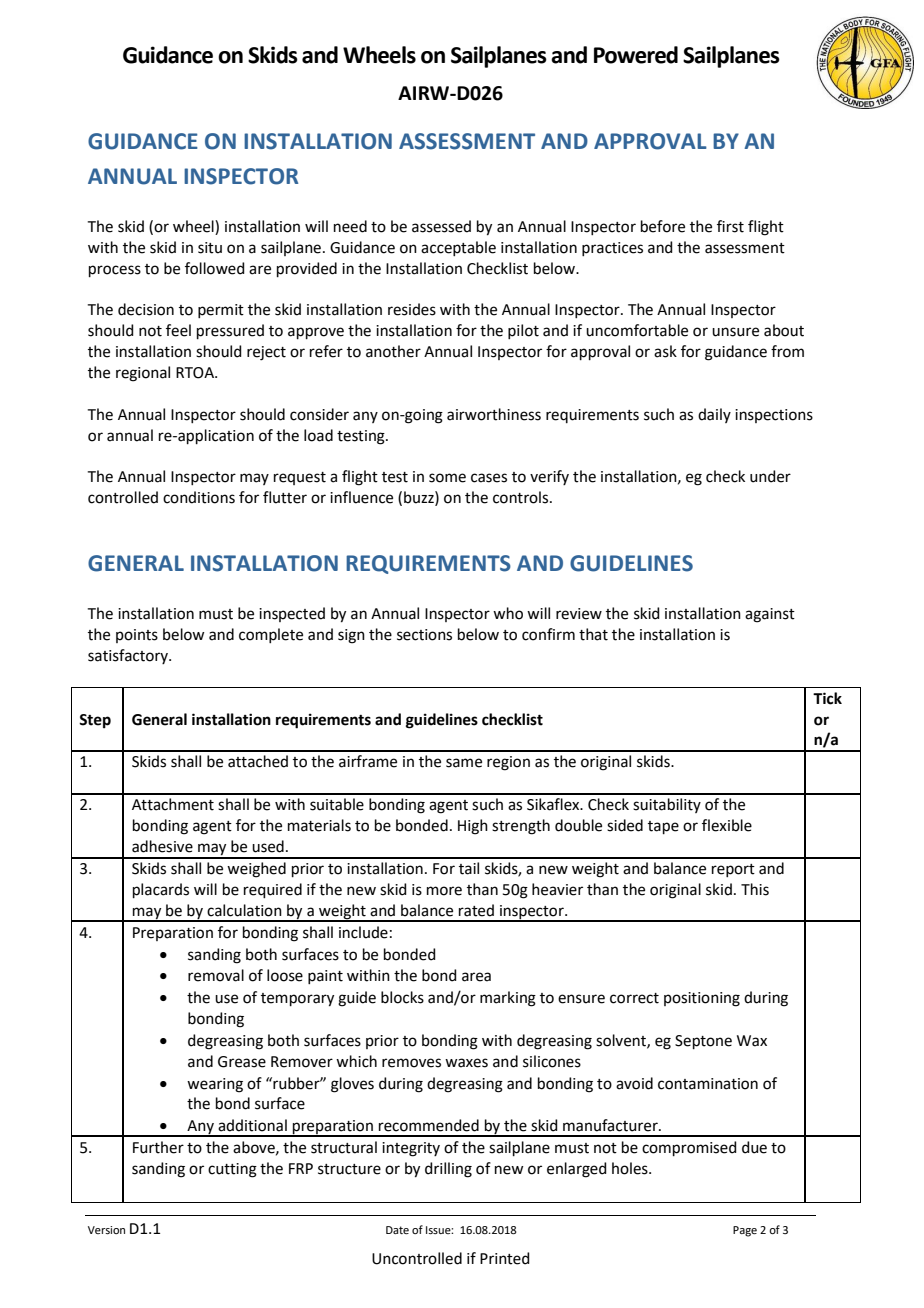 This screenshot has width=924, height=1308. Describe the element at coordinates (636, 55) in the screenshot. I see `Powered` at that location.
